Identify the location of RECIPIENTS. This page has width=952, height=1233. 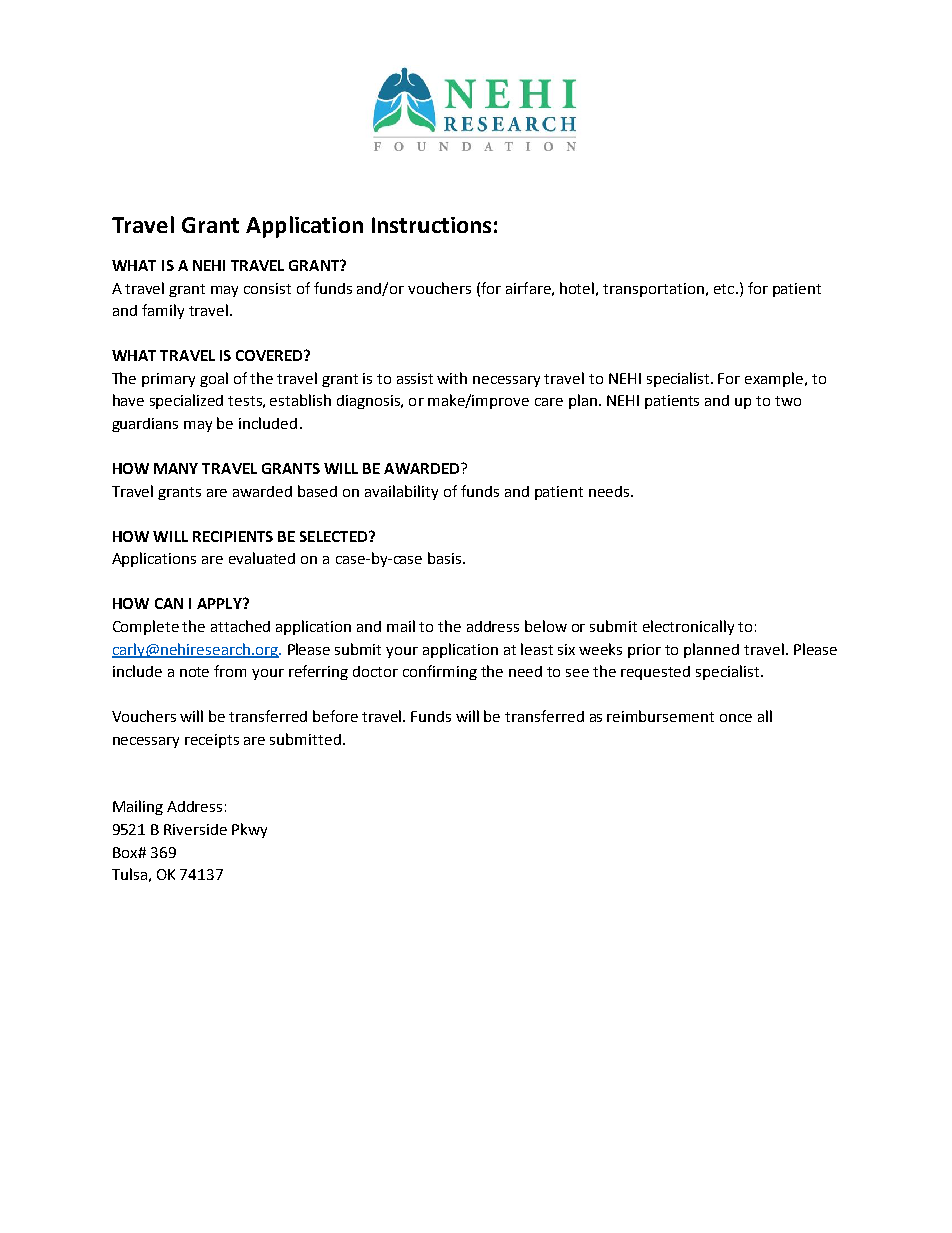
(233, 536).
